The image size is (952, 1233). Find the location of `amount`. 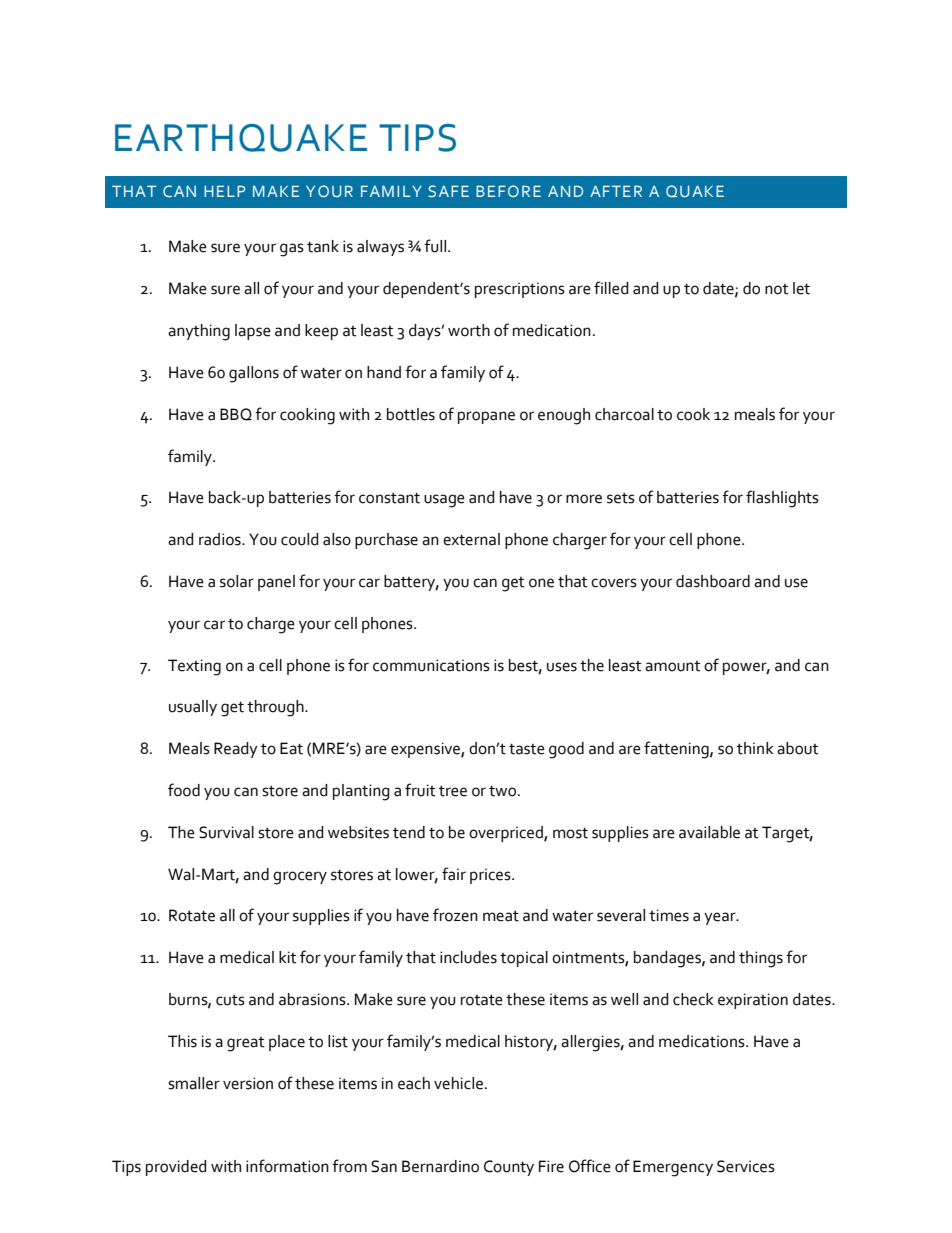

amount is located at coordinates (672, 666).
